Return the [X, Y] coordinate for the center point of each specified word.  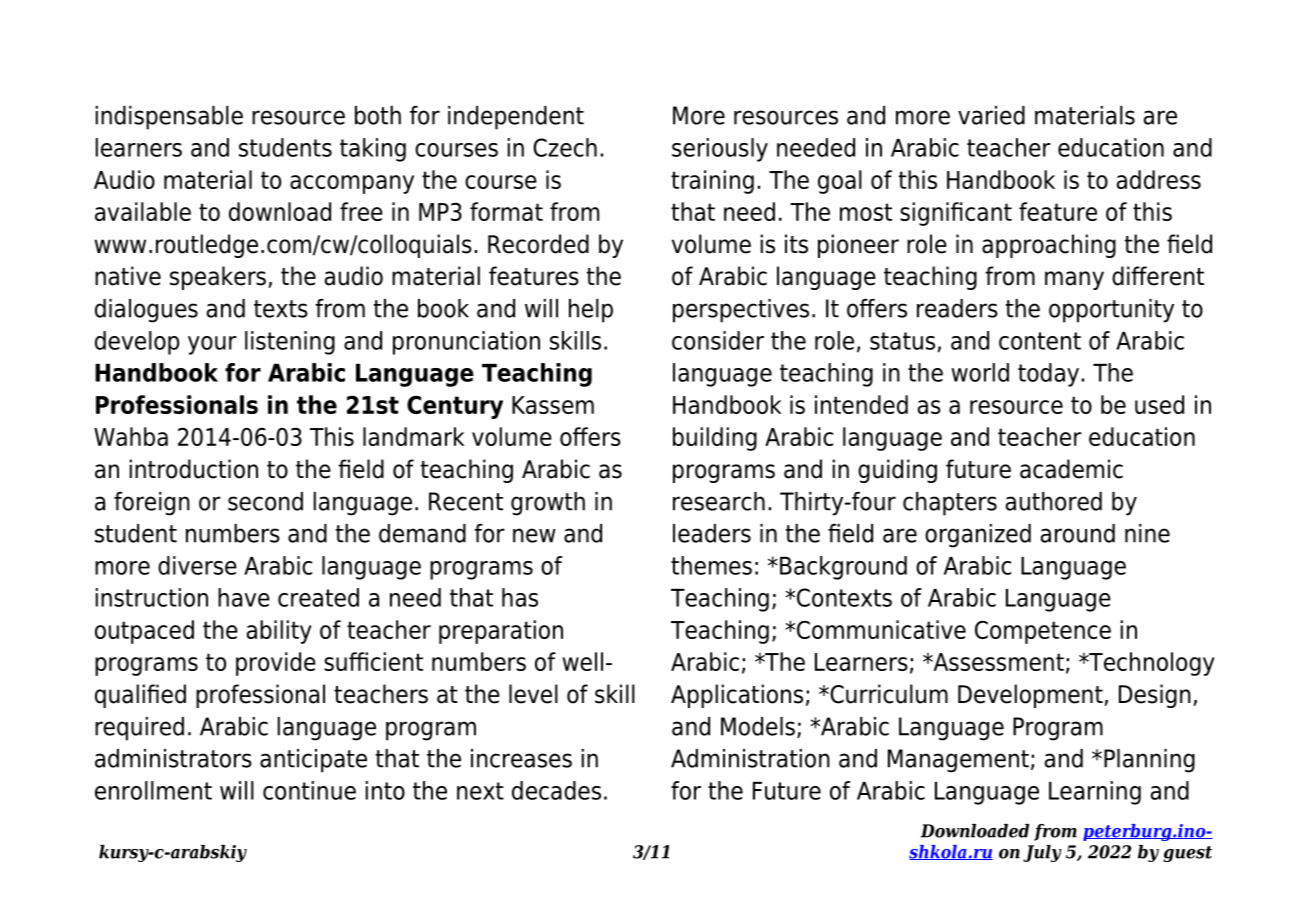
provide [276, 664]
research [719, 501]
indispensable [169, 118]
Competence [1043, 632]
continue [309, 790]
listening [290, 343]
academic [1071, 469]
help [591, 311]
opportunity [1111, 311]
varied [991, 115]
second [265, 501]
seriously [720, 150]
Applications [737, 696]
